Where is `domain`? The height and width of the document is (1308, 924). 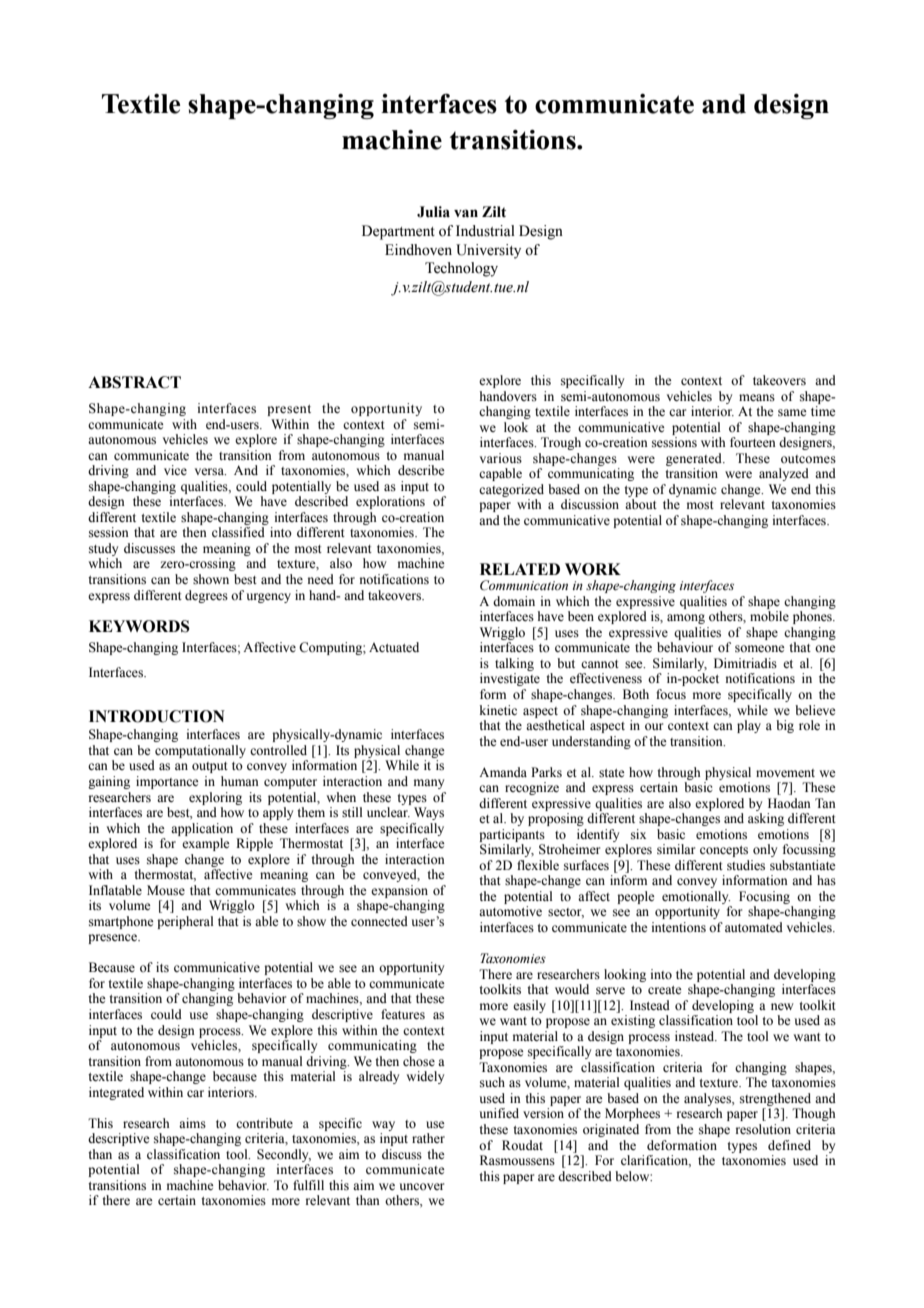
domain is located at coordinates (514, 601).
